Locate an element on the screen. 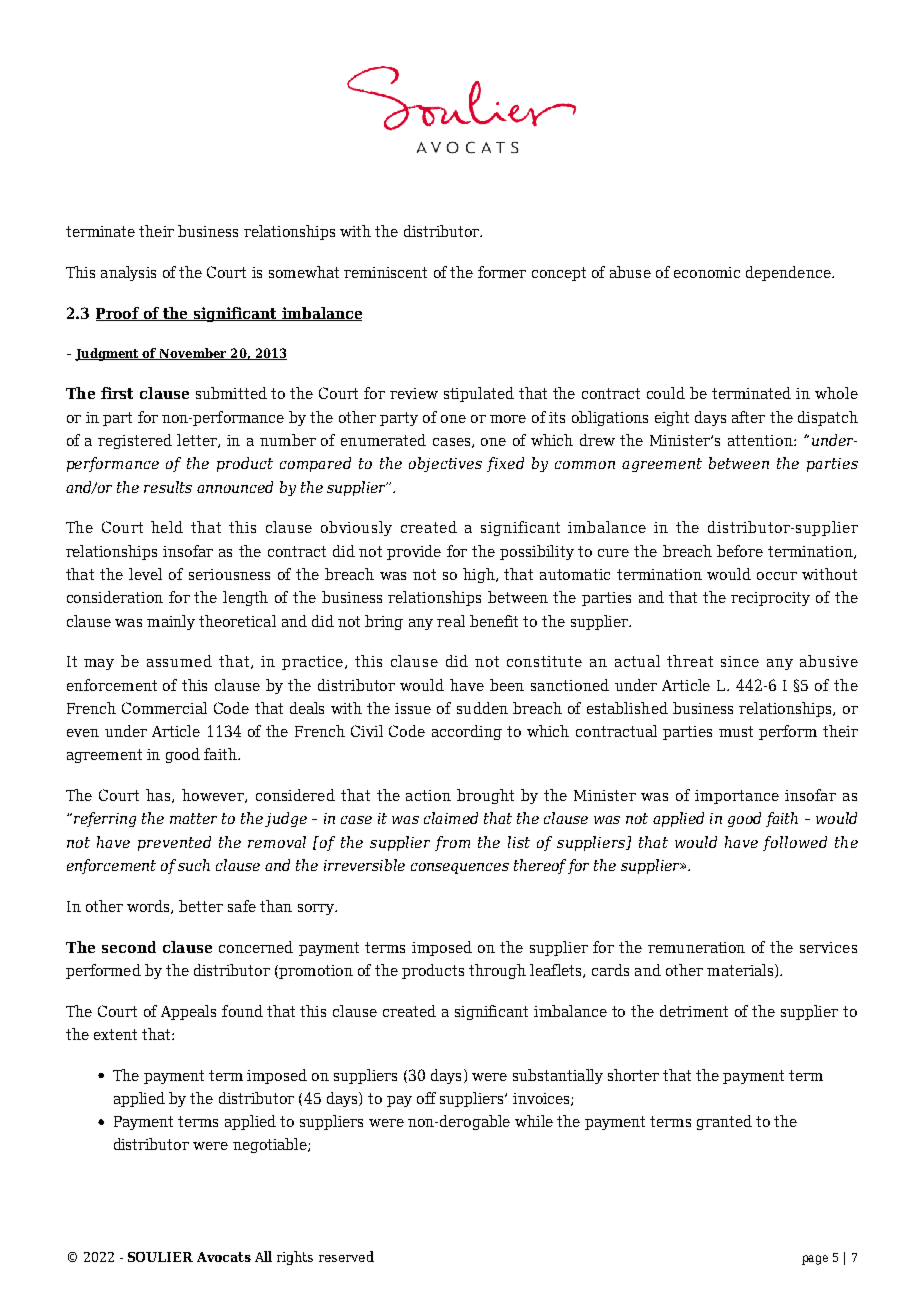 The width and height of the screenshot is (924, 1308). Appeals is located at coordinates (188, 1012).
